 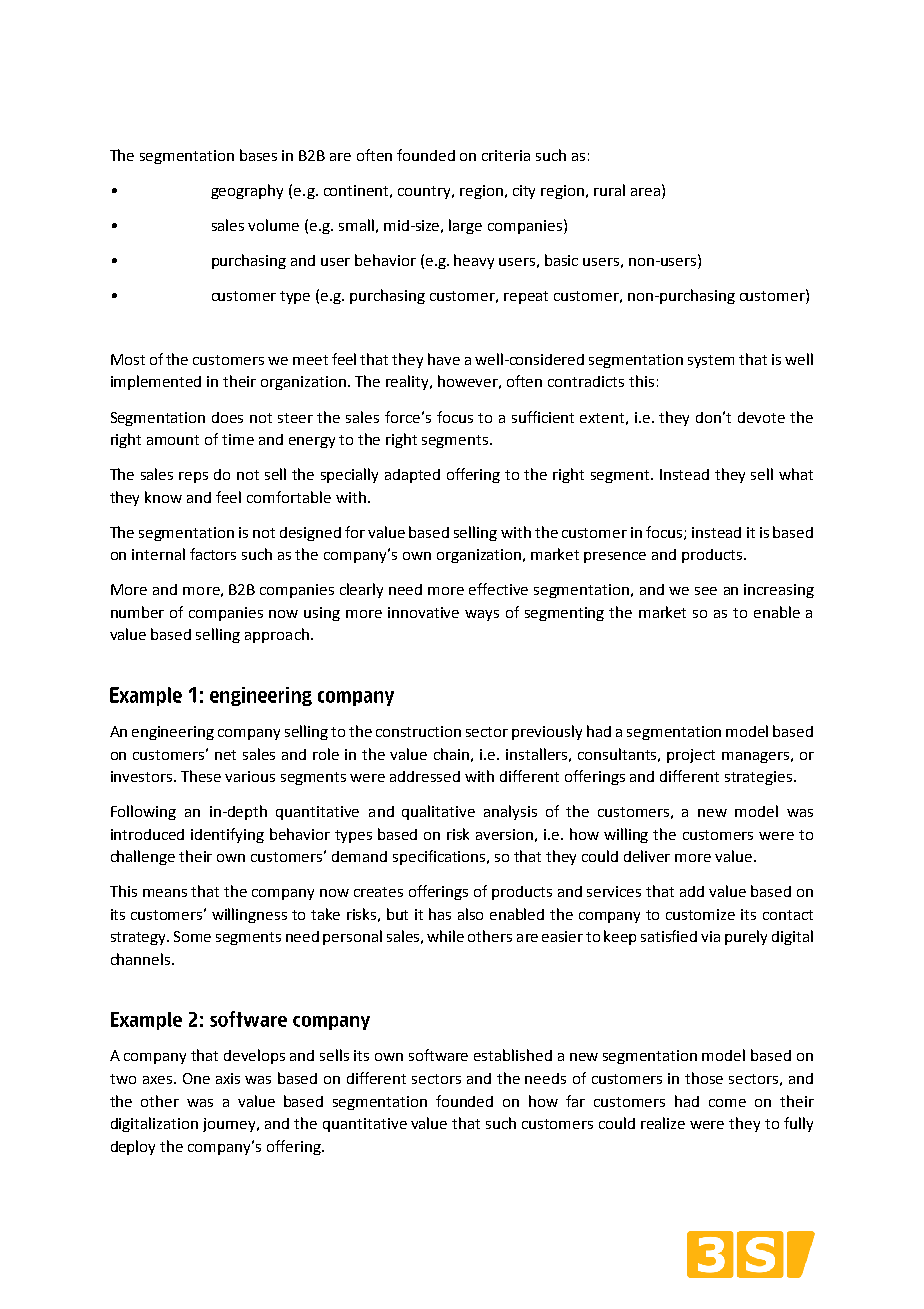 What do you see at coordinates (277, 635) in the page?
I see `approach` at bounding box center [277, 635].
